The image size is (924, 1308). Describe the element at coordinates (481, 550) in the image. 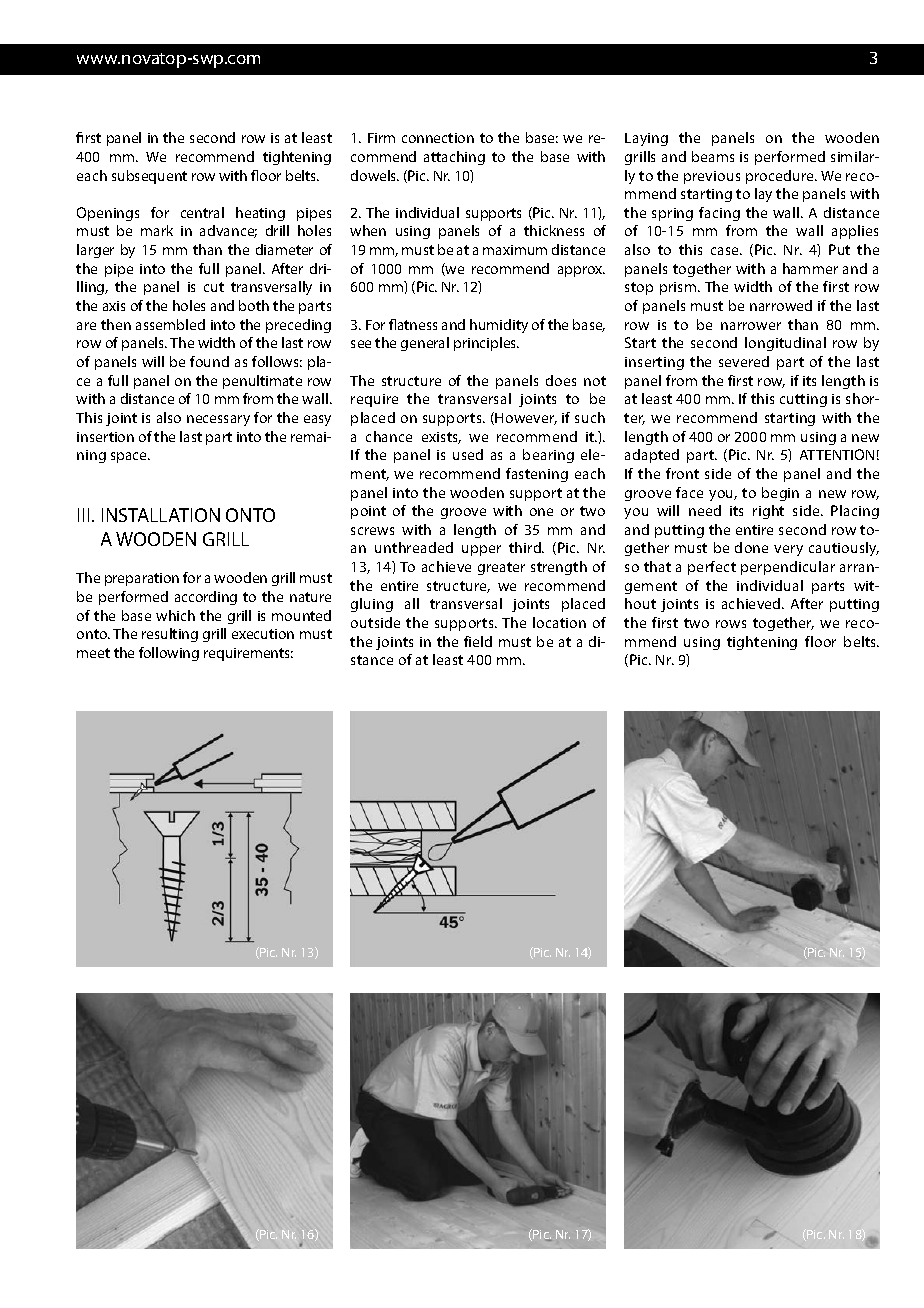

I see `upper` at that location.
